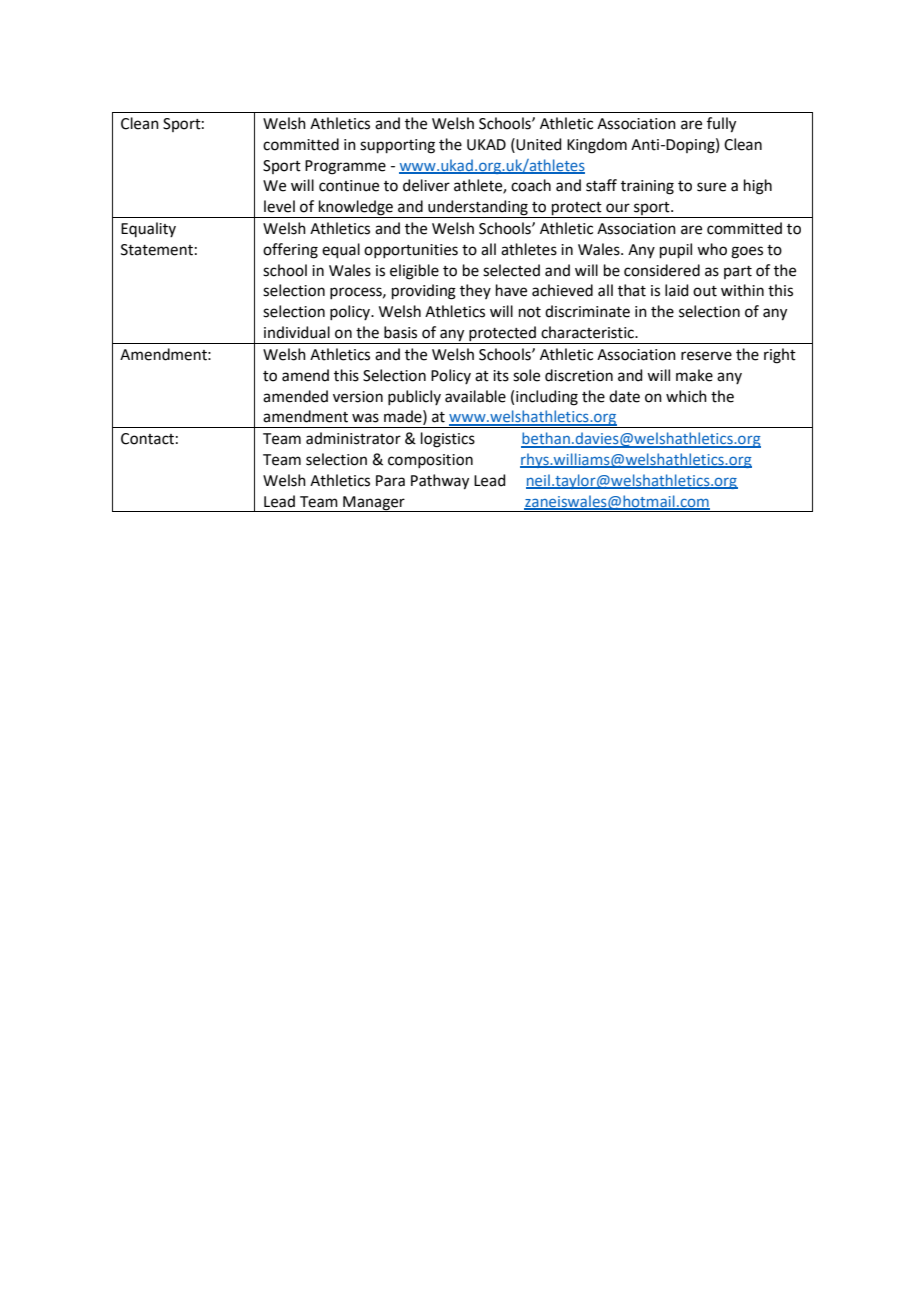 The width and height of the document is (924, 1308). I want to click on supporting, so click(397, 146).
